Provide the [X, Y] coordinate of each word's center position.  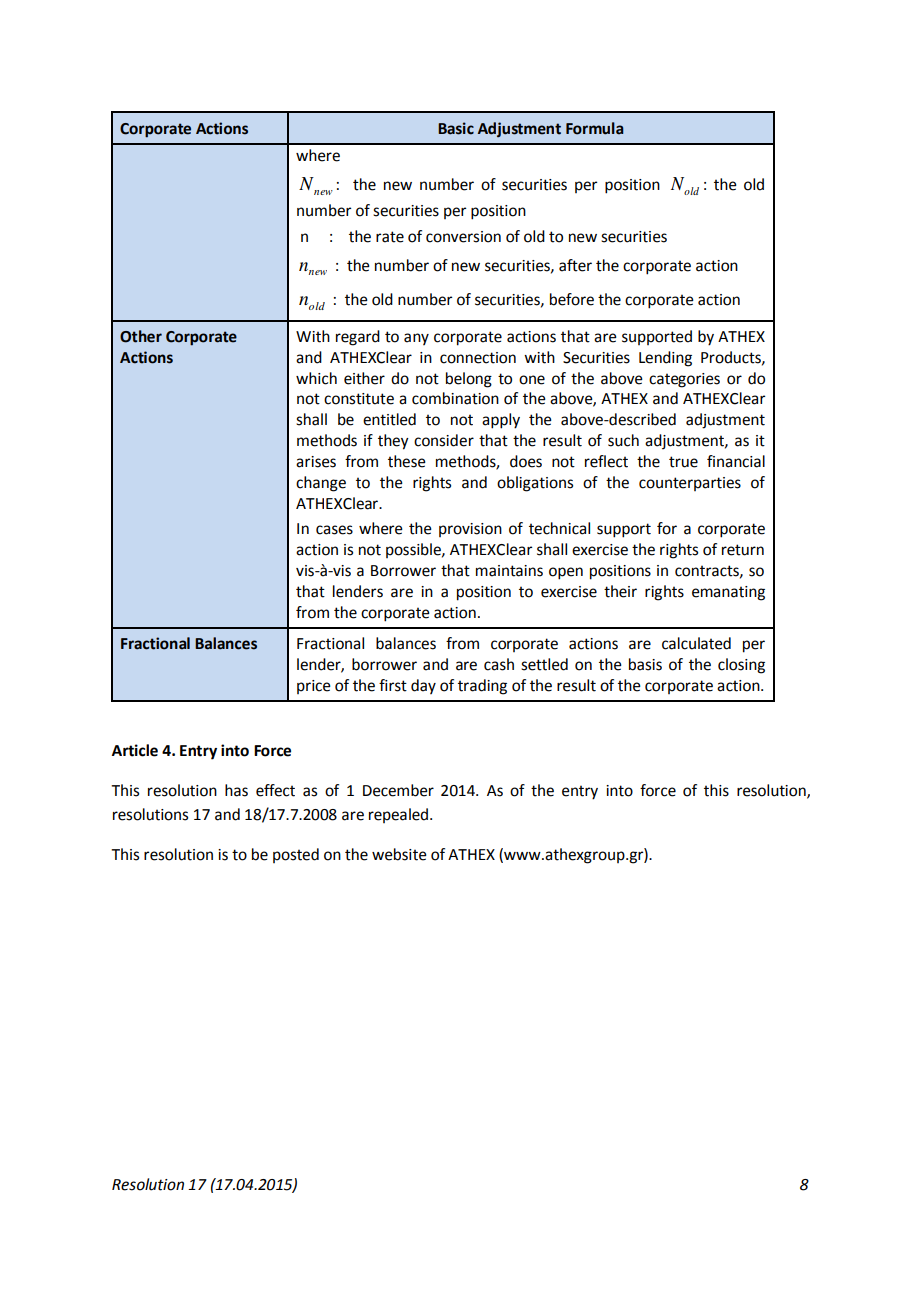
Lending [665, 359]
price [314, 687]
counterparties [690, 484]
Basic [456, 128]
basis [645, 664]
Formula [595, 128]
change [321, 484]
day [423, 686]
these [407, 461]
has [236, 790]
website [399, 854]
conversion [463, 237]
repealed [400, 815]
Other [141, 336]
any [416, 339]
